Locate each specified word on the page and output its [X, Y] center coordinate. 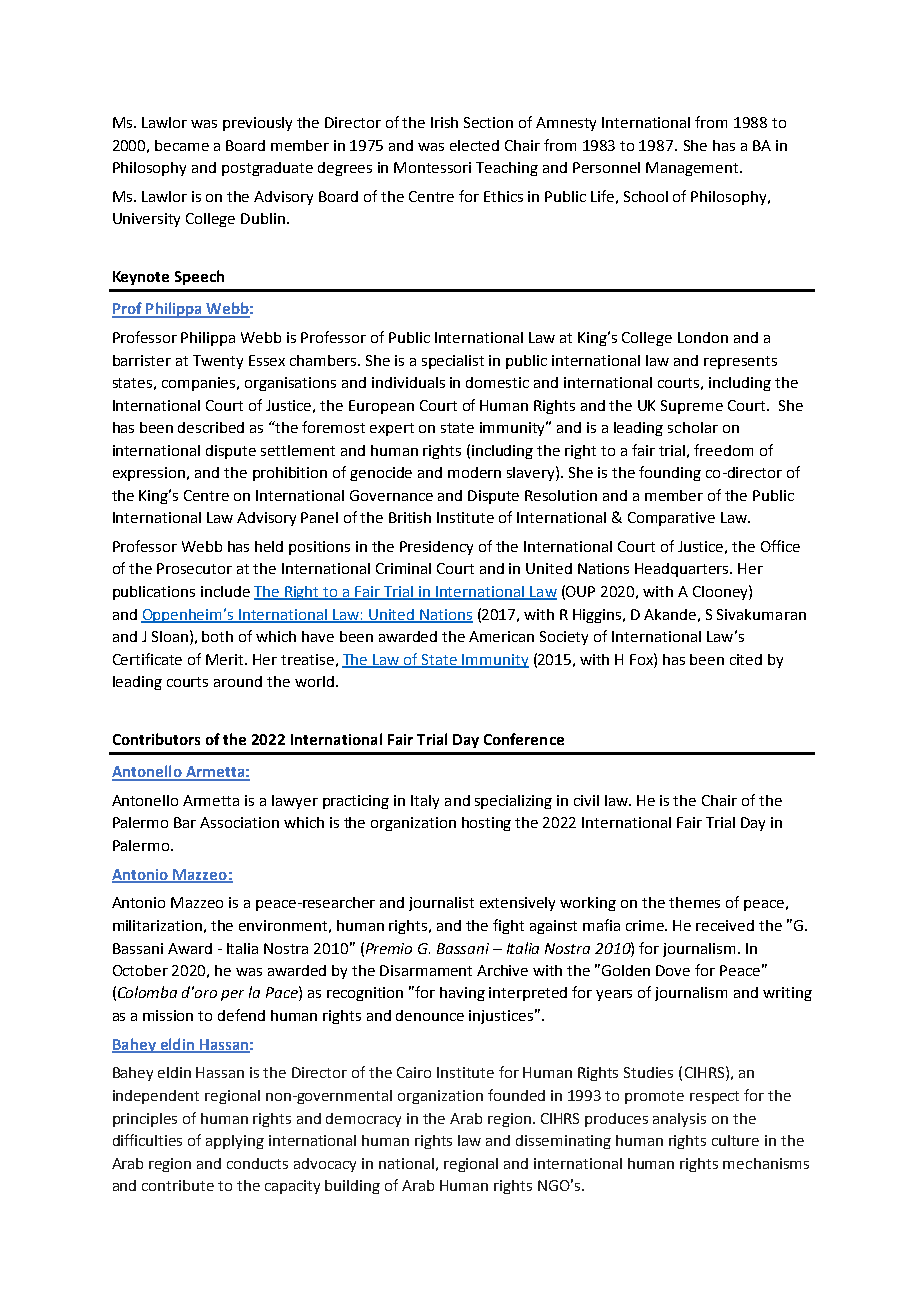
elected [474, 145]
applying [235, 1142]
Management [693, 169]
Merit [226, 659]
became [182, 145]
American [501, 636]
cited [746, 659]
